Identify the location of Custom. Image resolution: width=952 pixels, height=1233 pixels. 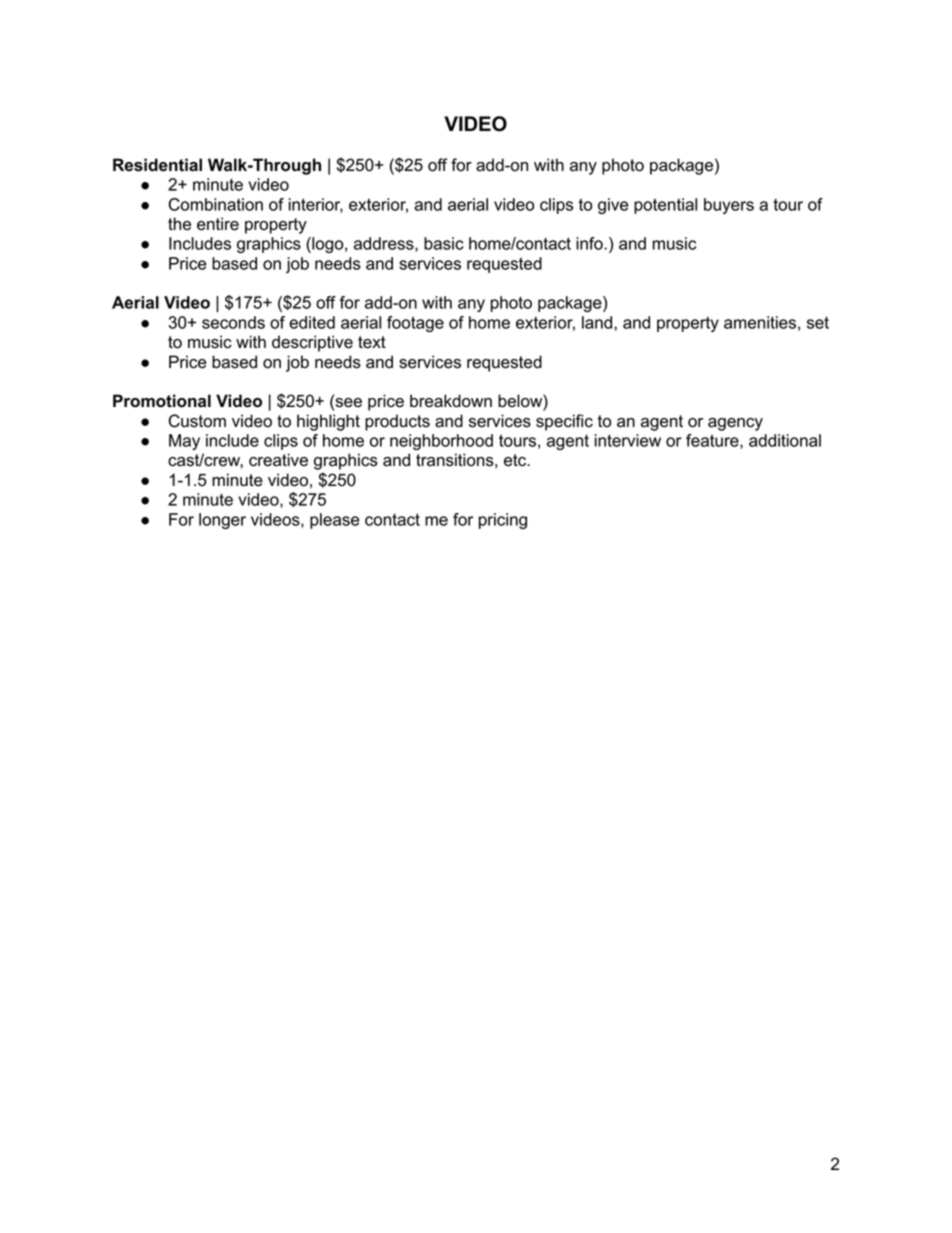
(197, 421).
